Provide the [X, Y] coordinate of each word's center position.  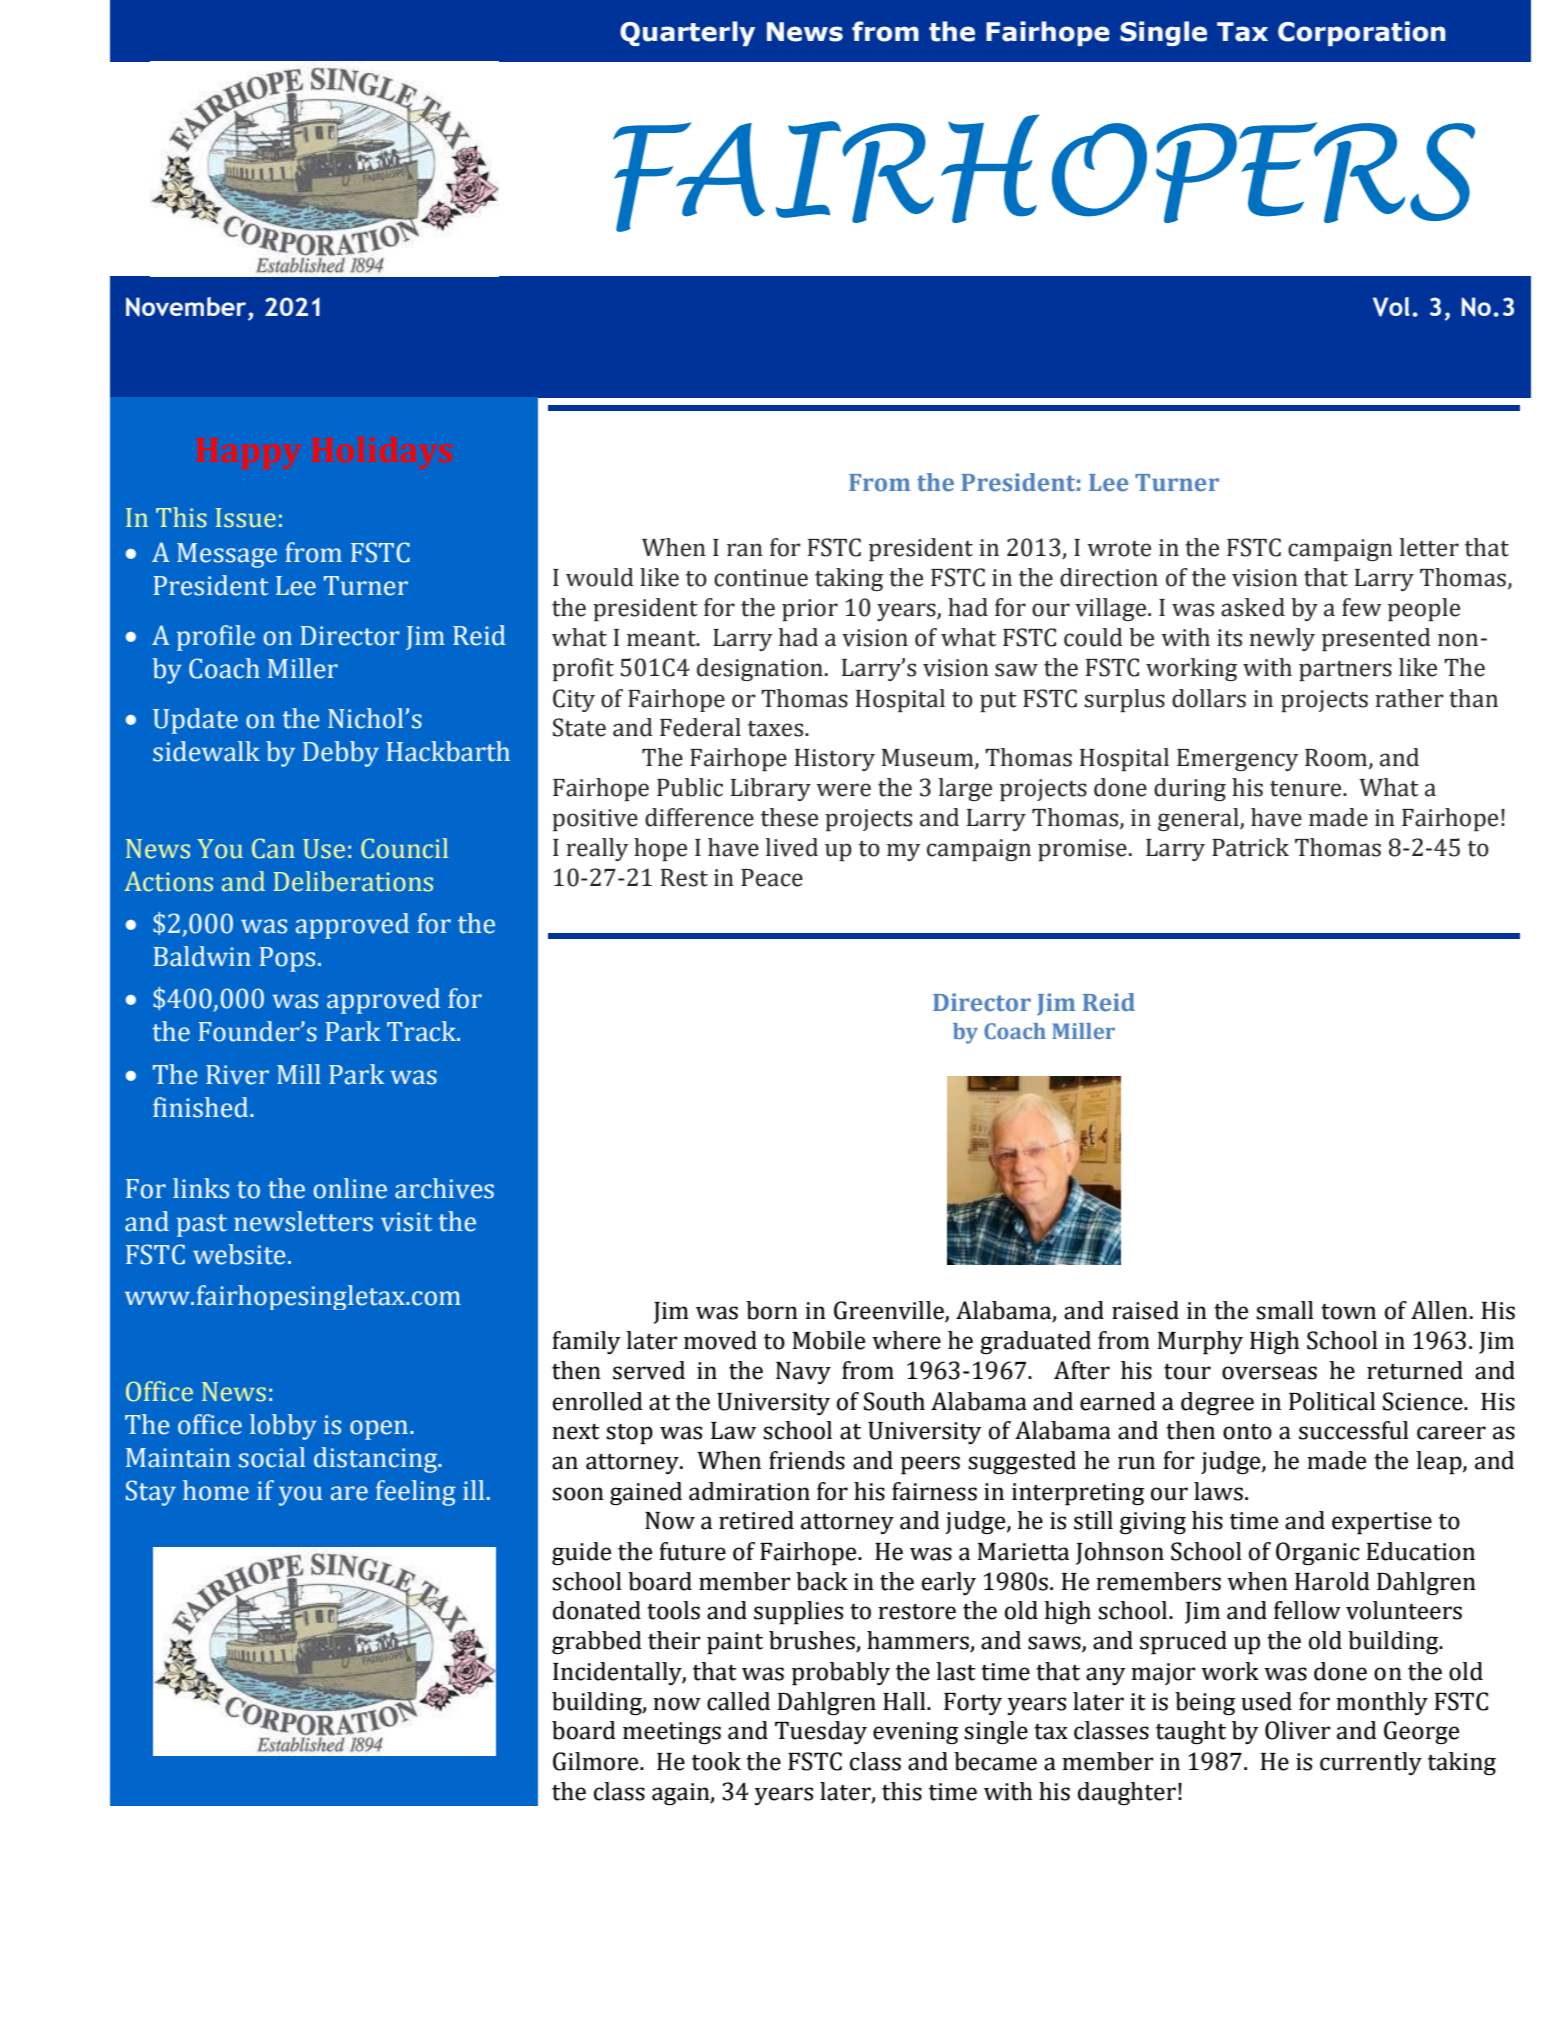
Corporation [1361, 33]
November [186, 307]
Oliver [1298, 1730]
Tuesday [821, 1732]
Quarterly [687, 33]
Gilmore [597, 1761]
